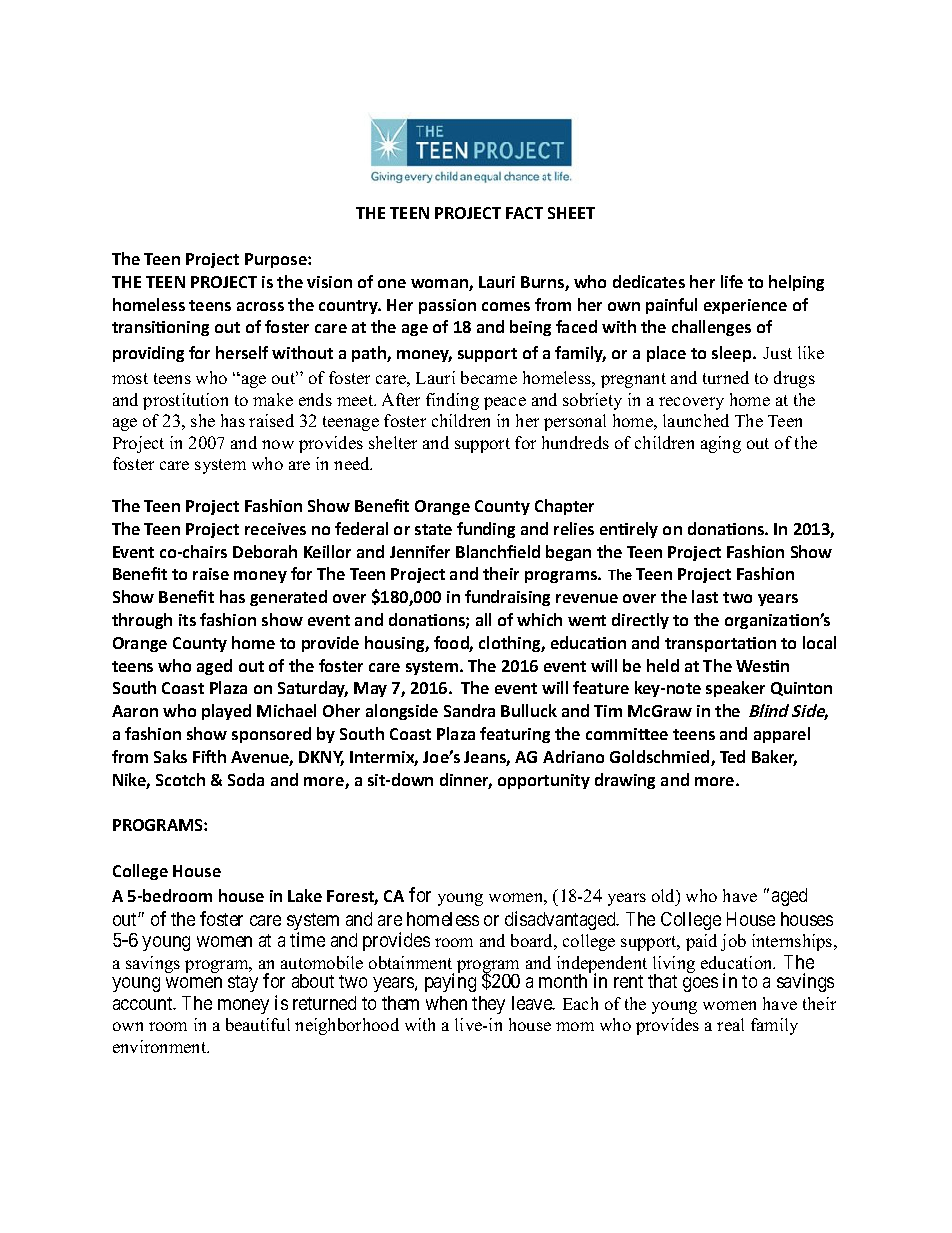  I want to click on life, so click(732, 281).
